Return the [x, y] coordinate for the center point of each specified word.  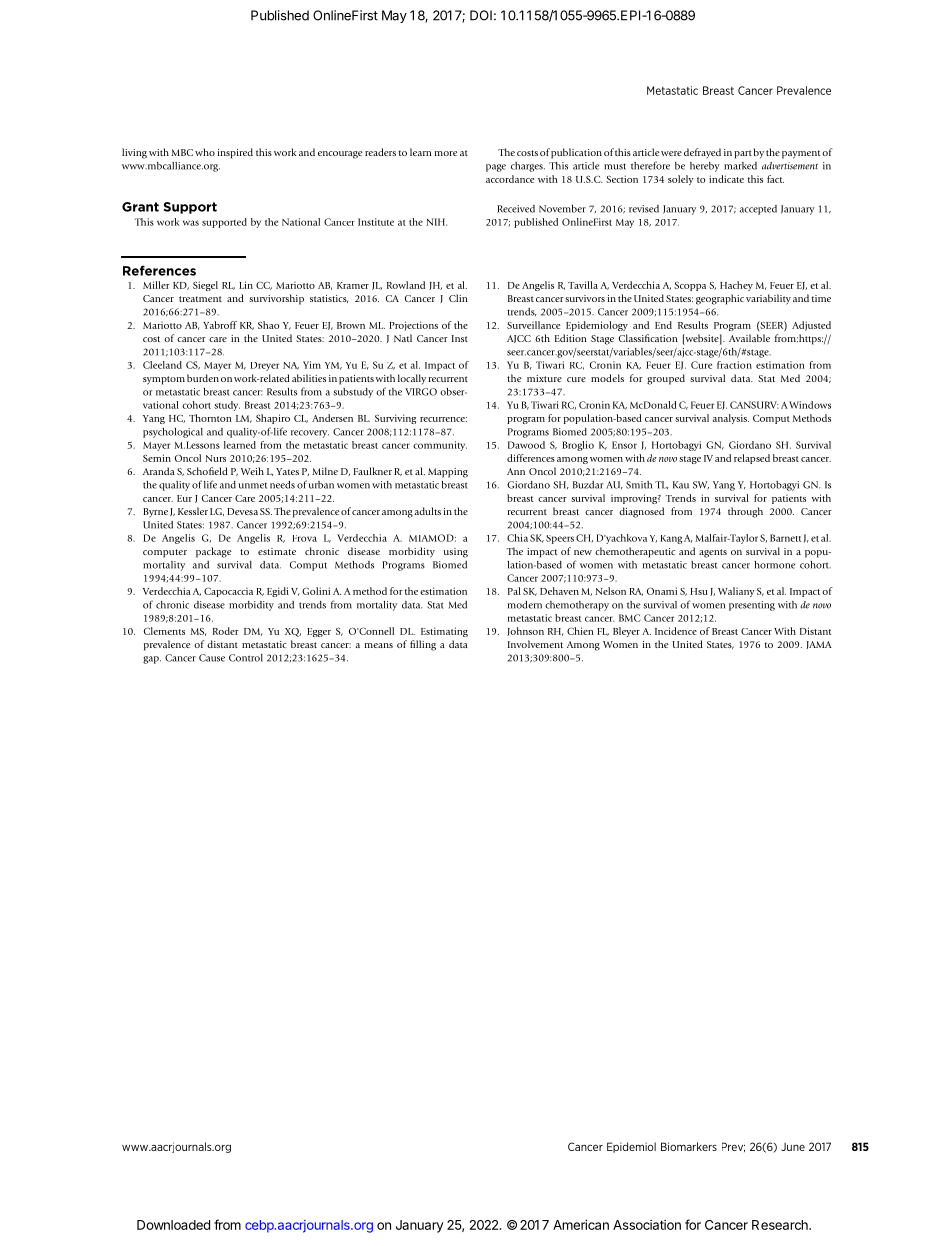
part [743, 154]
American [581, 1225]
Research [781, 1225]
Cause [212, 658]
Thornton [210, 418]
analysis [731, 419]
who [205, 152]
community [440, 446]
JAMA [819, 645]
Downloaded [173, 1225]
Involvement [535, 644]
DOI [481, 15]
